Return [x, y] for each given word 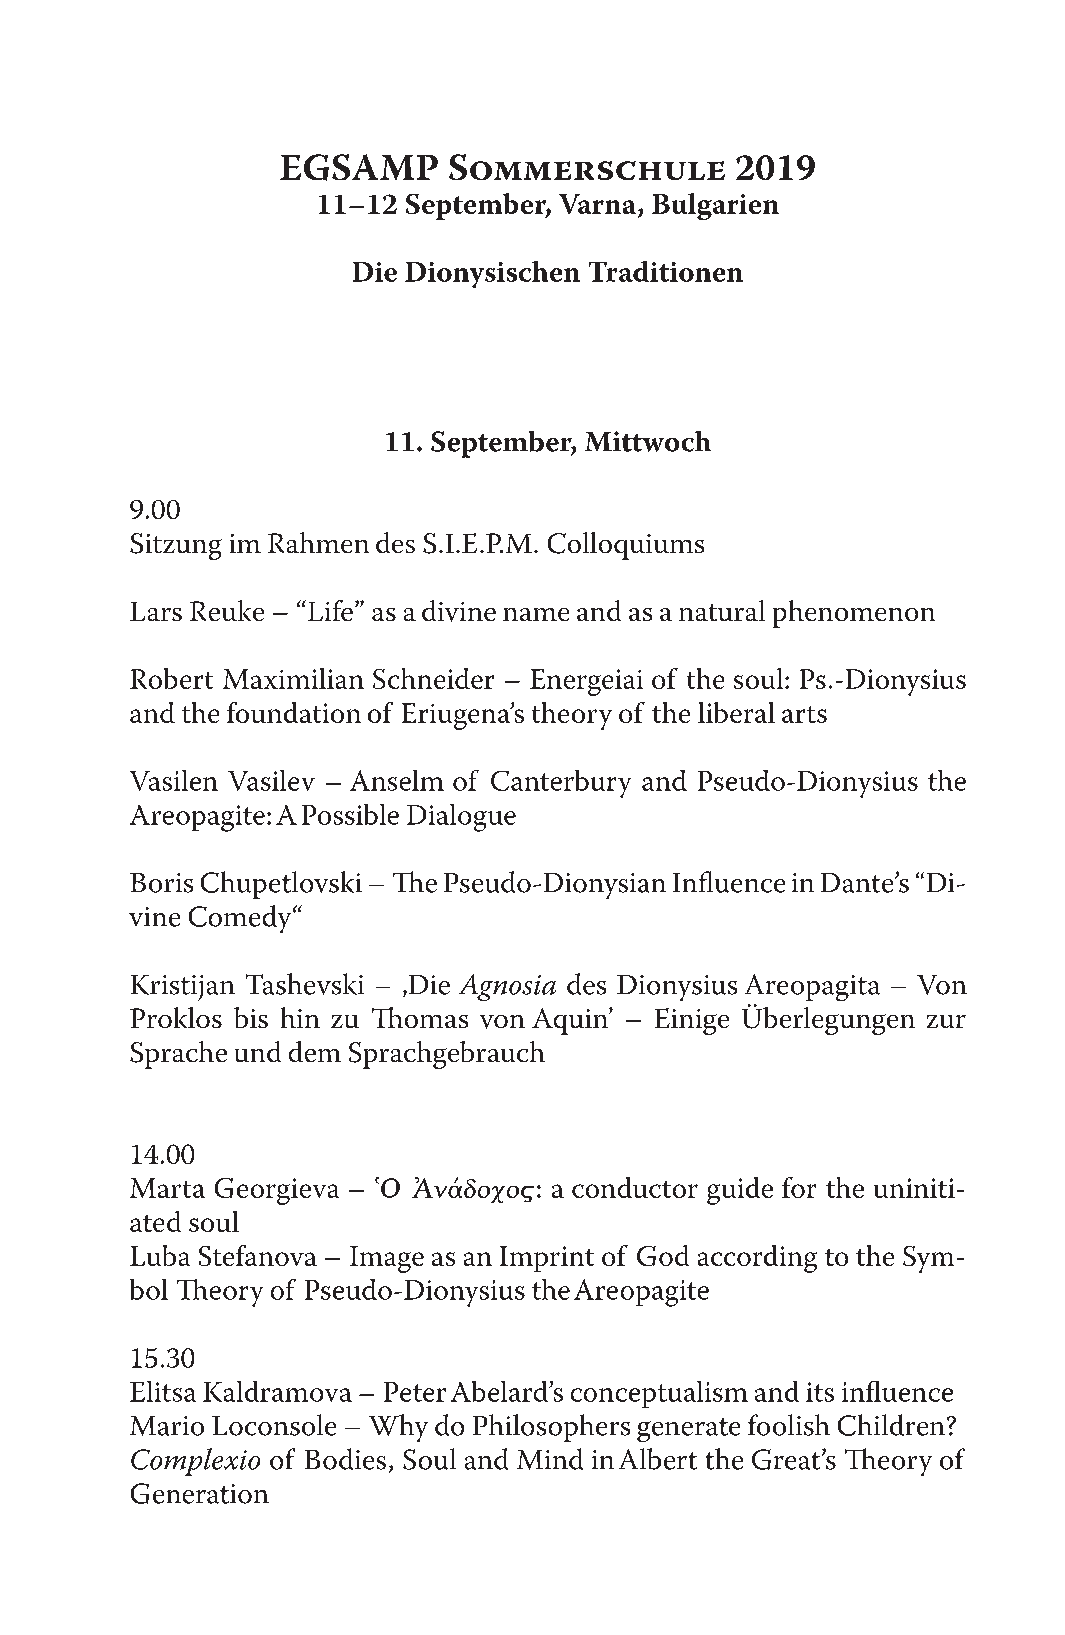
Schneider [433, 678]
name [536, 614]
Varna [597, 204]
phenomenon [854, 614]
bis [251, 1017]
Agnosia [507, 987]
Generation [200, 1493]
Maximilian [293, 678]
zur [946, 1021]
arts [804, 714]
